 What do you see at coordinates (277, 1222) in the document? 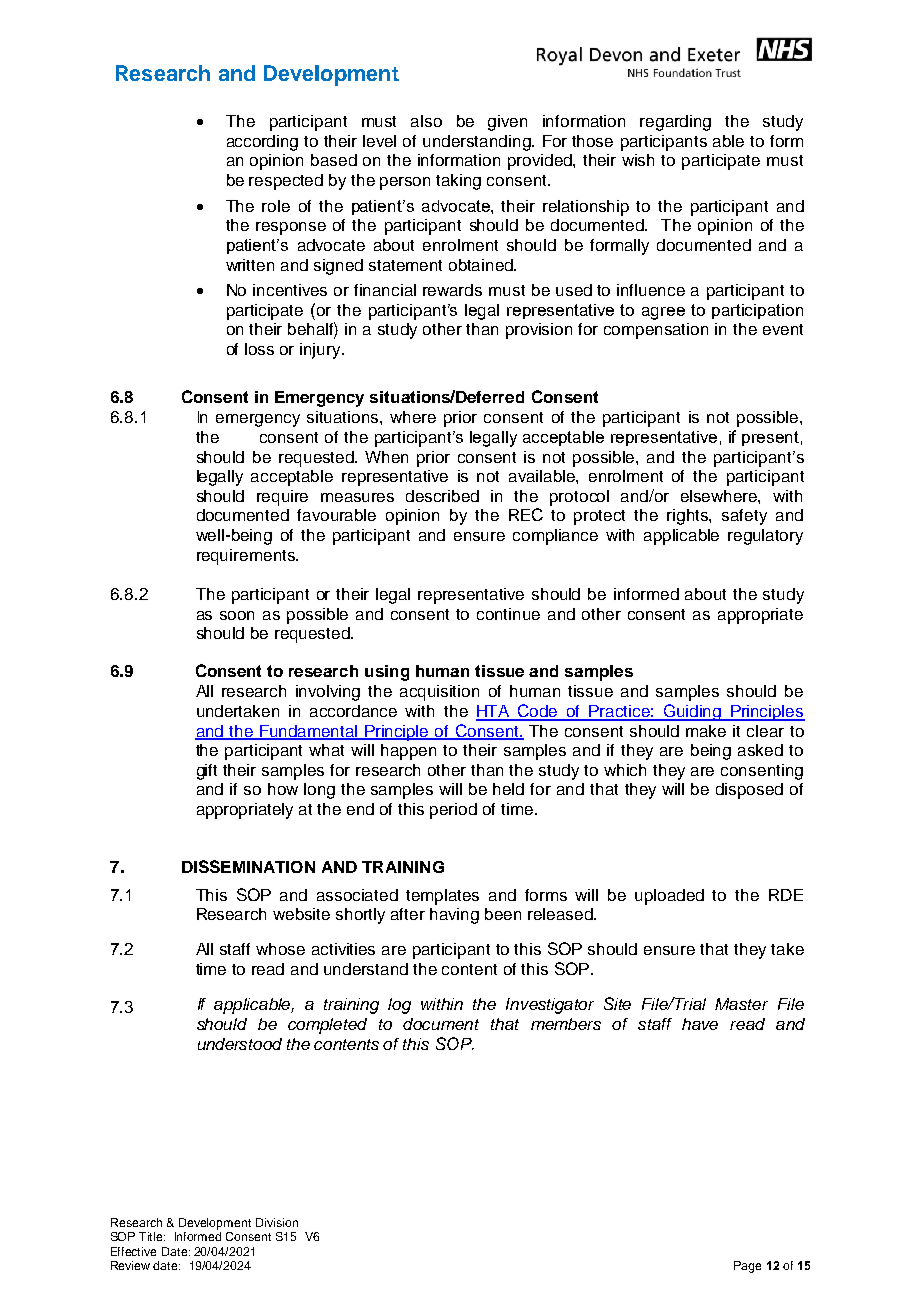
I see `Division` at bounding box center [277, 1222].
